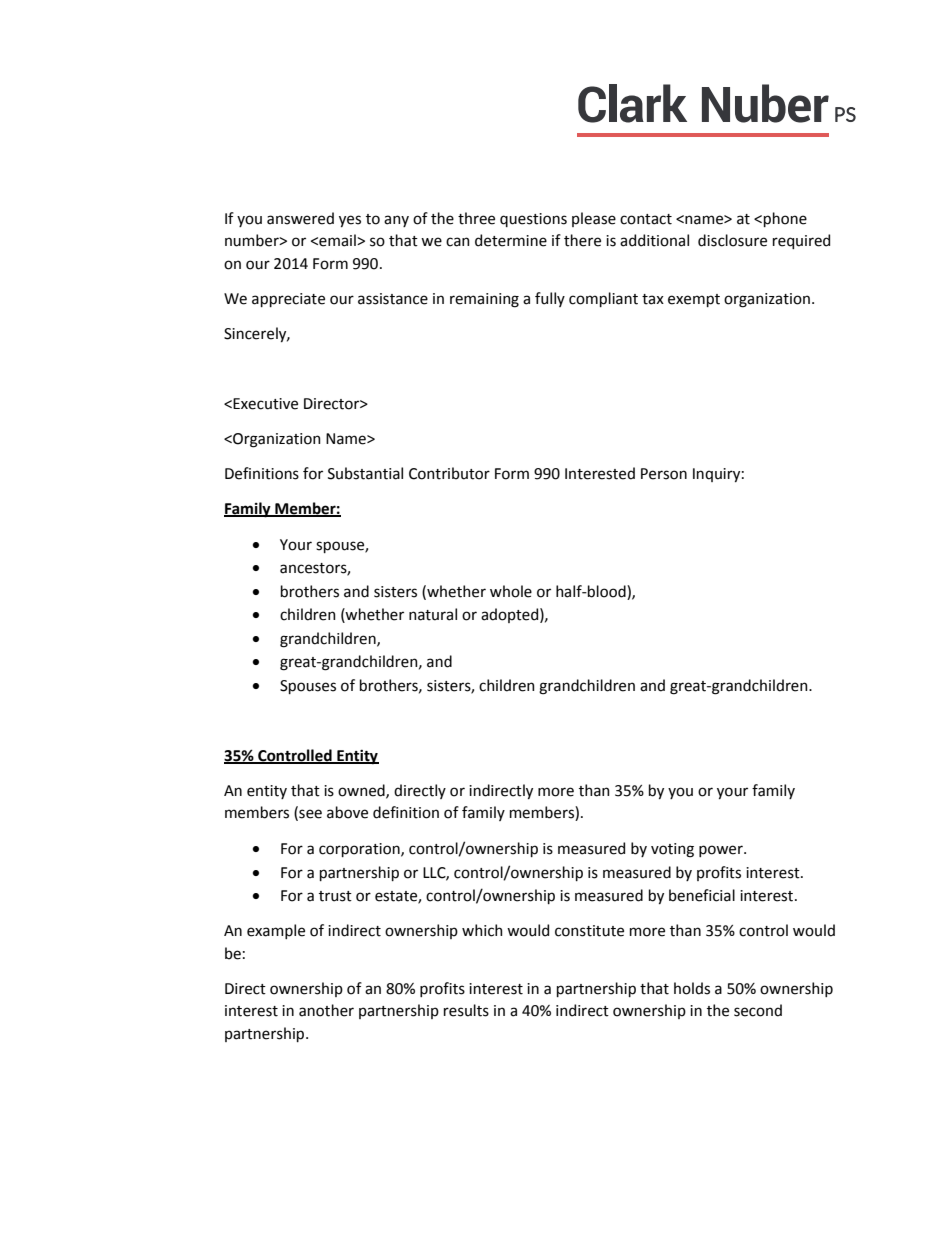 This screenshot has height=1233, width=952. I want to click on natural, so click(433, 614).
